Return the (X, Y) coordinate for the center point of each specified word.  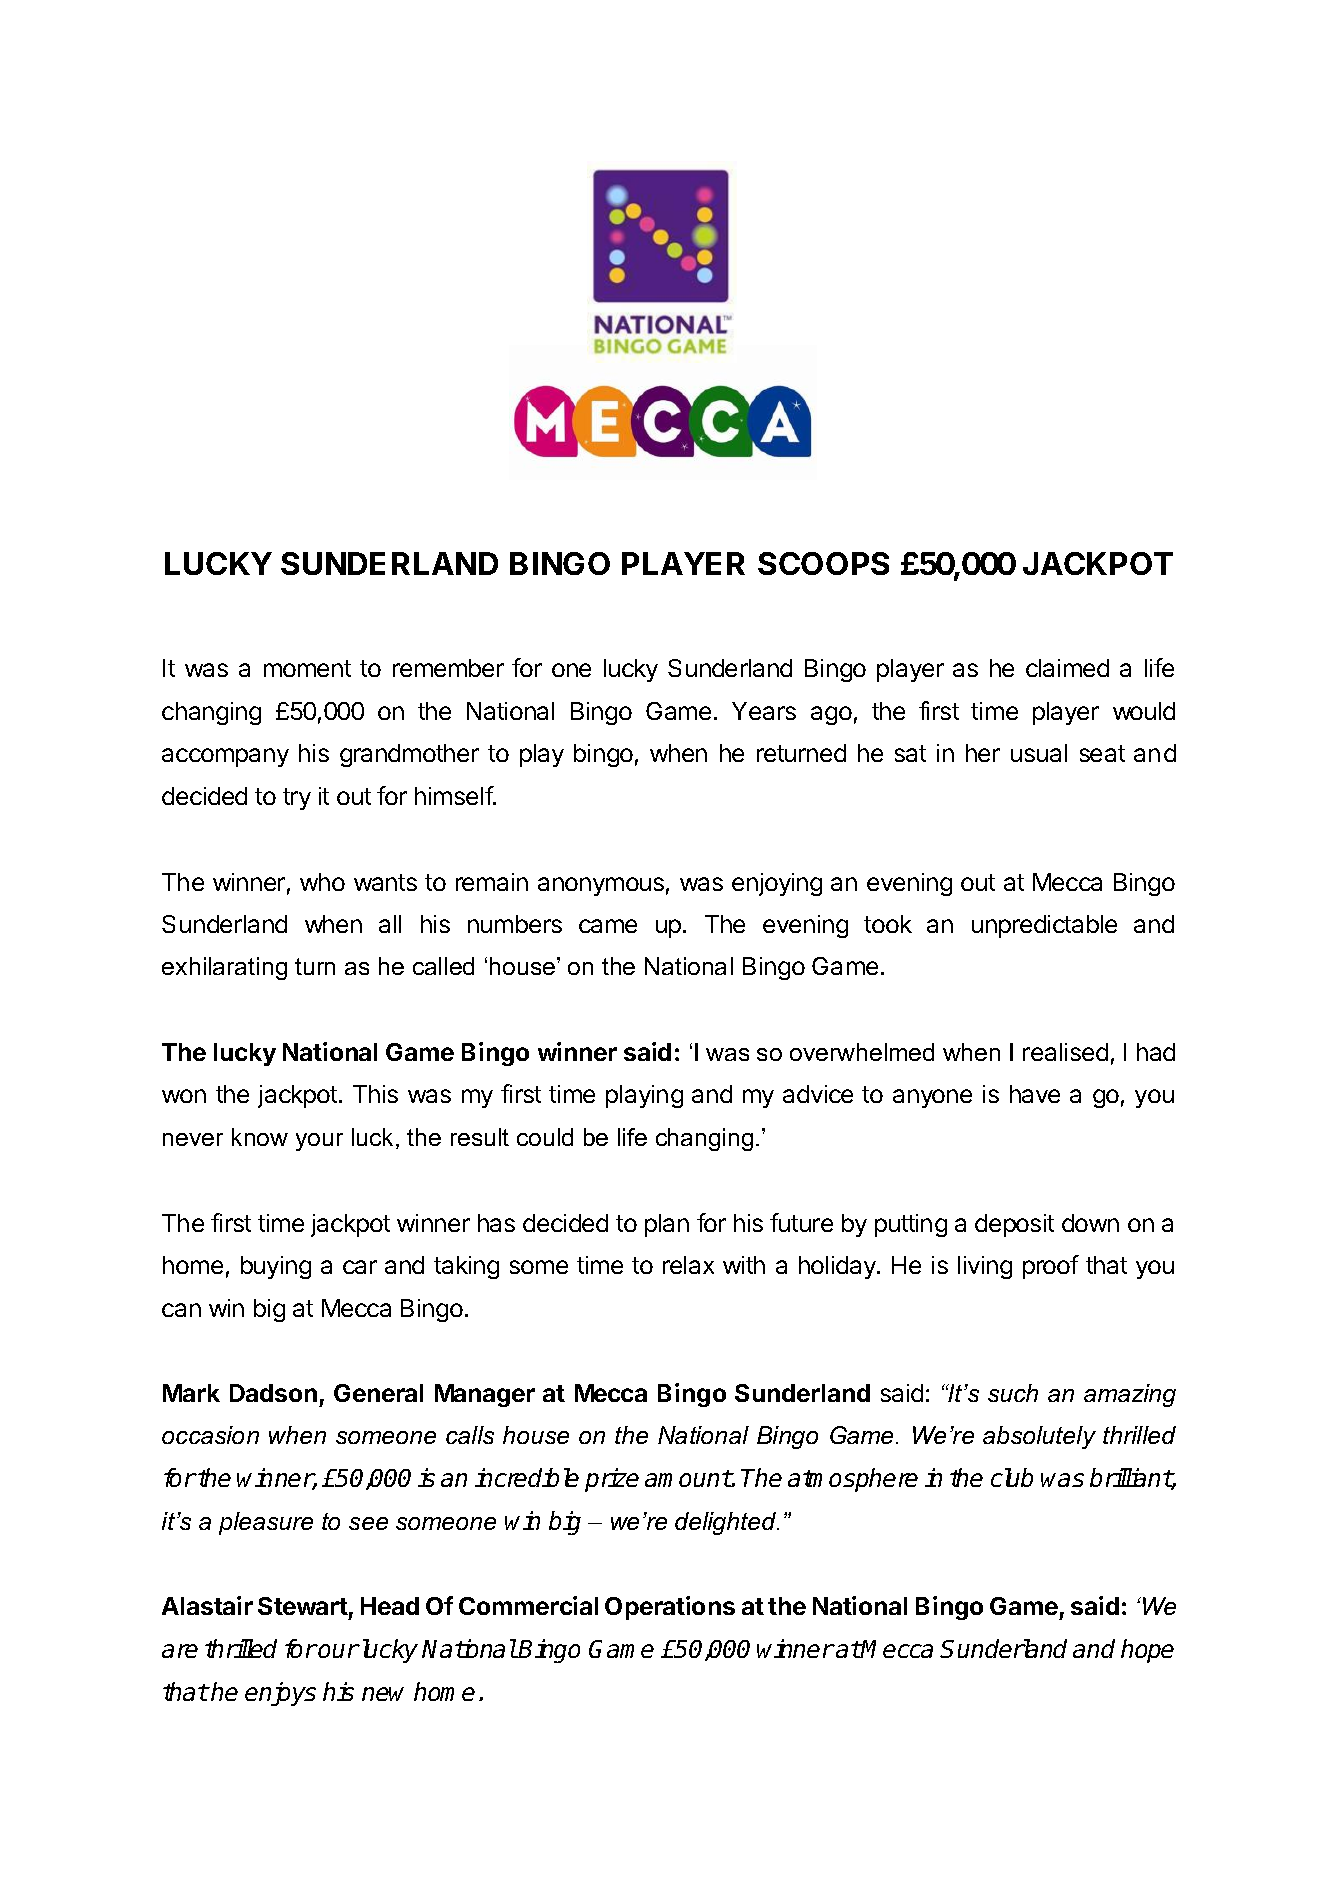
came (608, 926)
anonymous (601, 886)
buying (276, 1267)
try (297, 799)
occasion (210, 1435)
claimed (1067, 668)
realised (1065, 1052)
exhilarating (224, 968)
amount (688, 1478)
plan (667, 1225)
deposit (1014, 1225)
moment (307, 668)
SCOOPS (823, 563)
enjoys (280, 1694)
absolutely (1039, 1437)
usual (1039, 753)
